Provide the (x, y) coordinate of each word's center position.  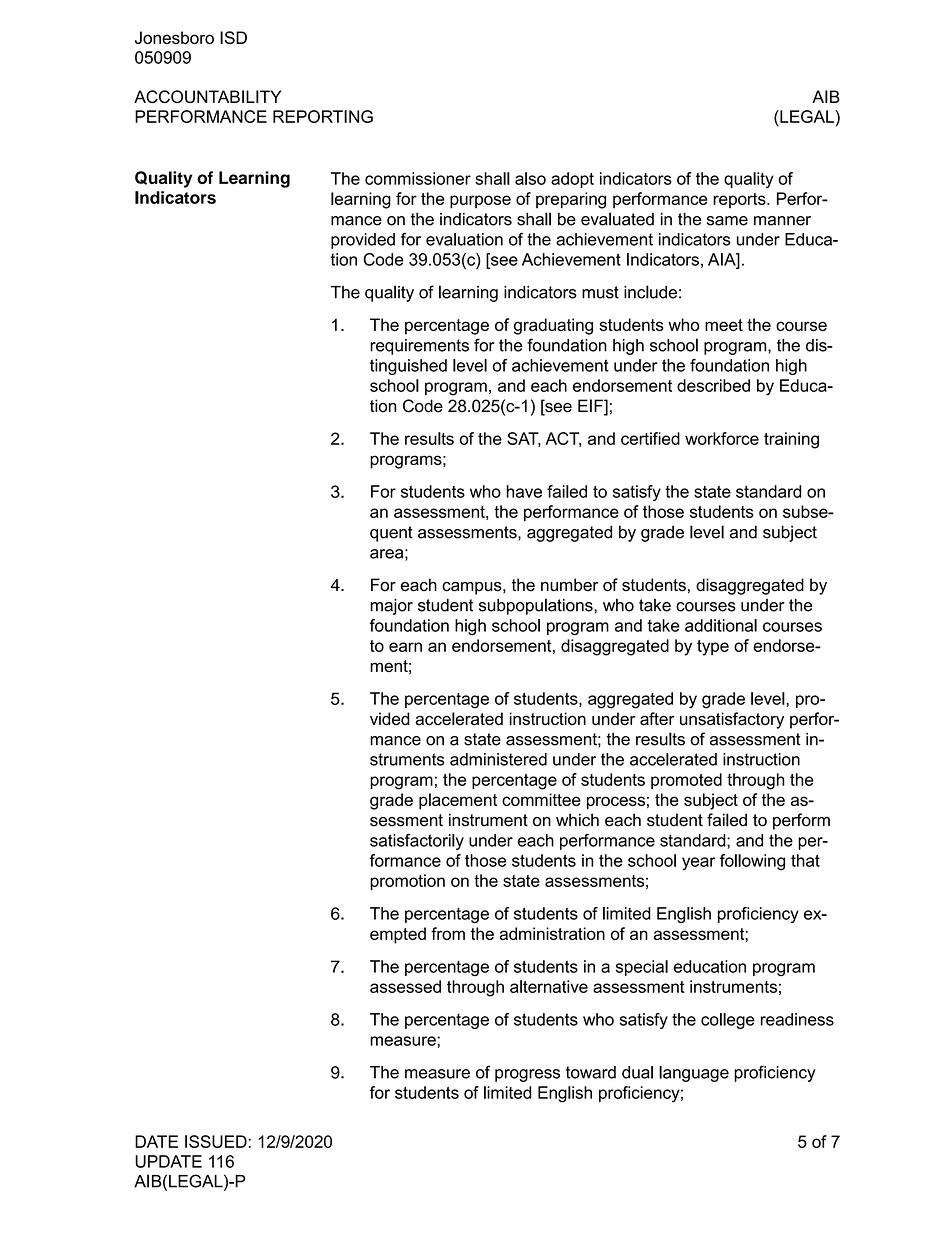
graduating (553, 326)
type (713, 648)
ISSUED (216, 1141)
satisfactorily (417, 842)
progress (527, 1075)
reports (740, 200)
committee (541, 799)
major (391, 607)
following (752, 862)
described (713, 385)
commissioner (418, 178)
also (530, 178)
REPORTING (323, 116)
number (569, 585)
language (694, 1074)
